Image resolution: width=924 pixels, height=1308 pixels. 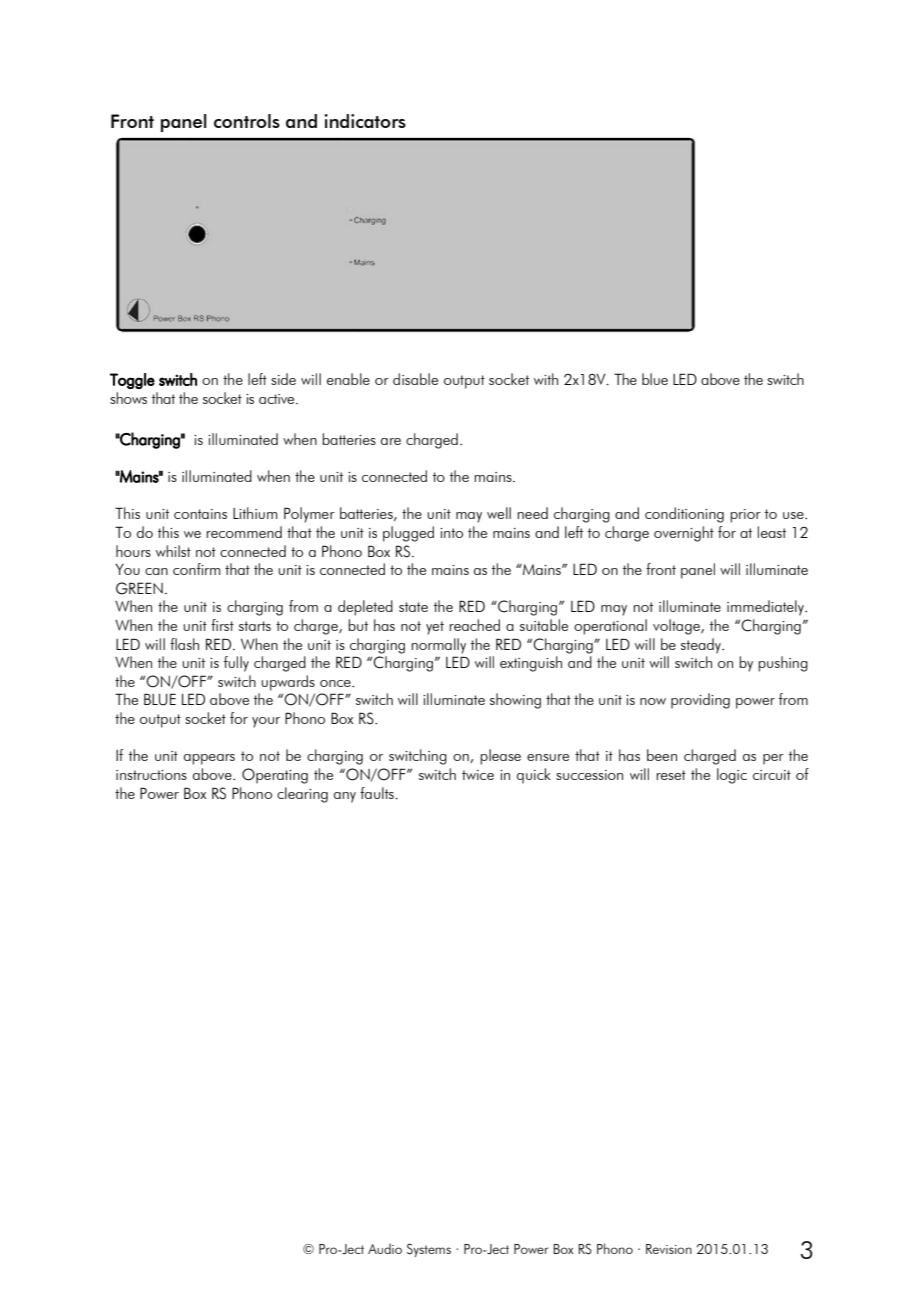 I want to click on controls, so click(x=247, y=121).
